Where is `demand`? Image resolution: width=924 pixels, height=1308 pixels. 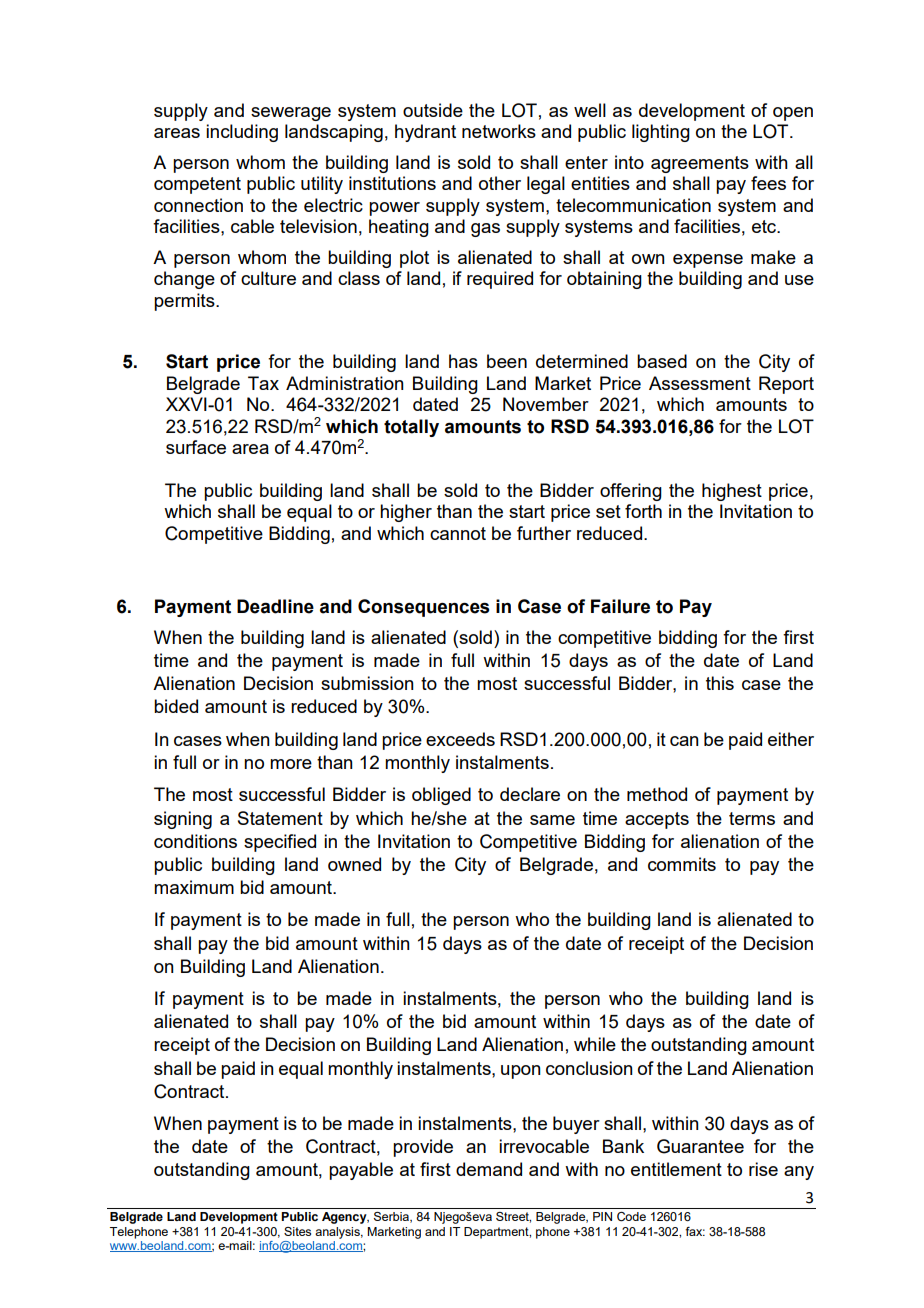
demand is located at coordinates (489, 1169).
